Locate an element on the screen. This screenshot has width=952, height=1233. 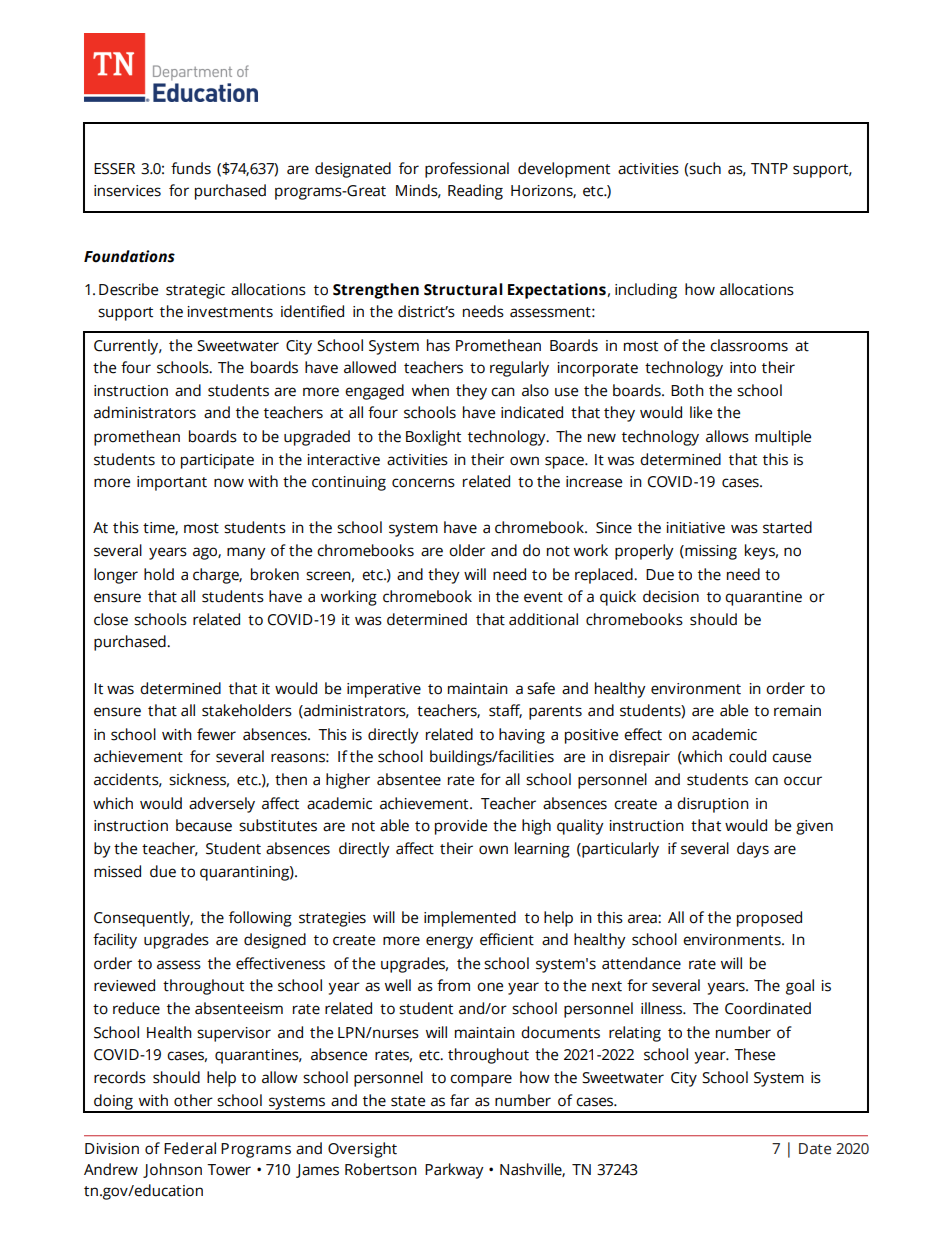
Federal is located at coordinates (190, 1148).
